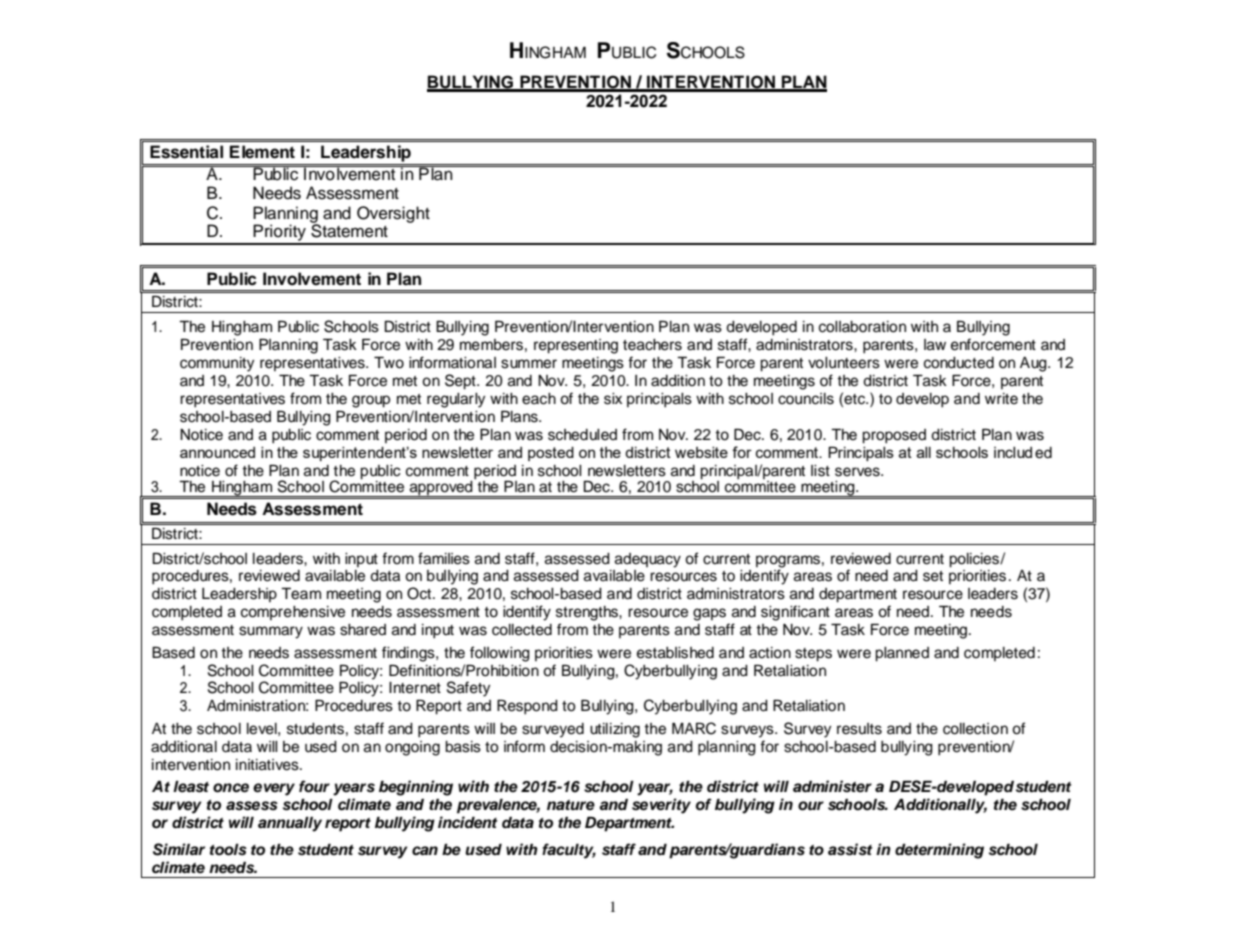 The image size is (1233, 952). I want to click on adequacy, so click(648, 560).
